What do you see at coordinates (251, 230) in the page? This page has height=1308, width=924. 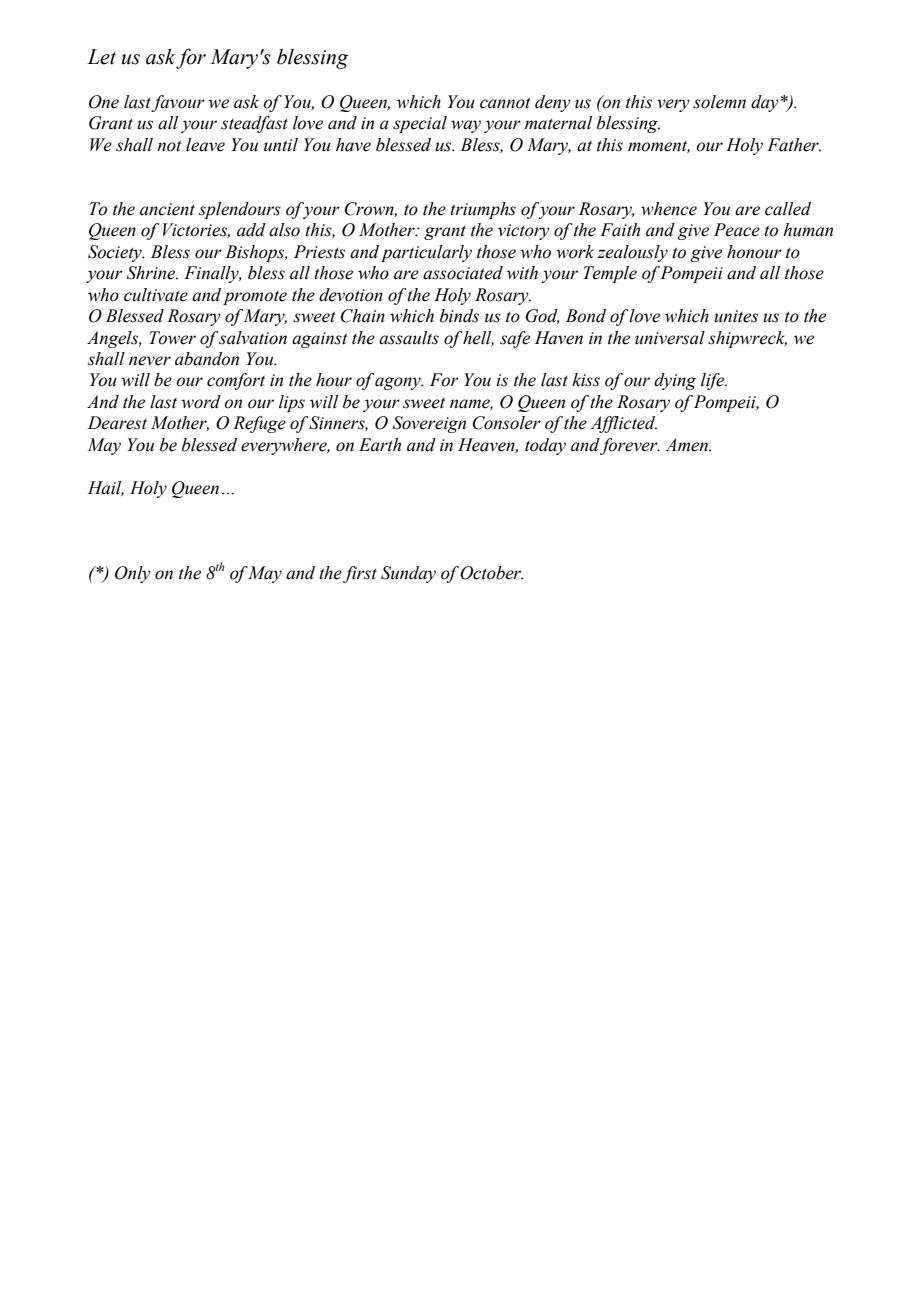 I see `add` at bounding box center [251, 230].
